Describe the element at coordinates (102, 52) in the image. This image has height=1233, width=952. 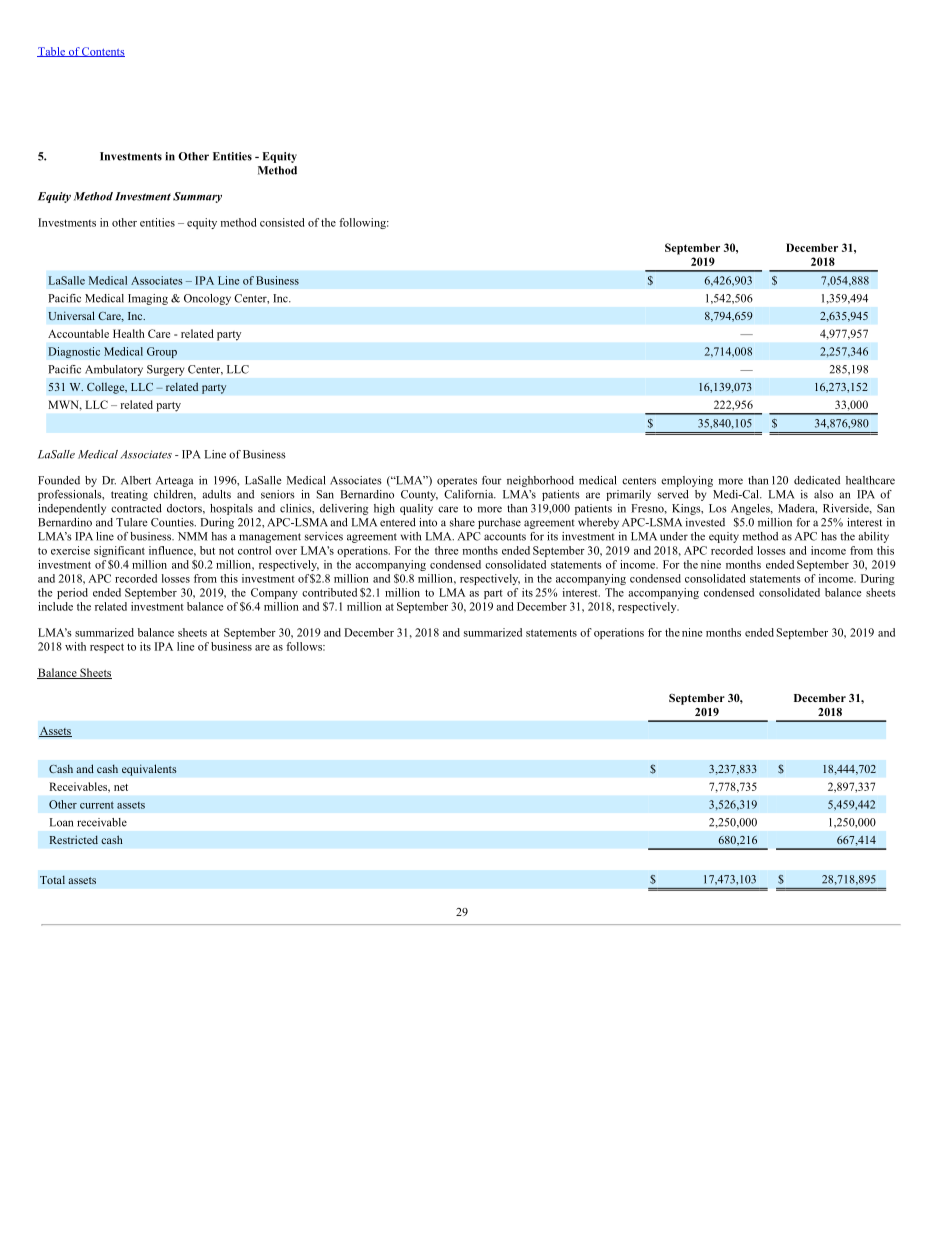
I see `Contents` at that location.
